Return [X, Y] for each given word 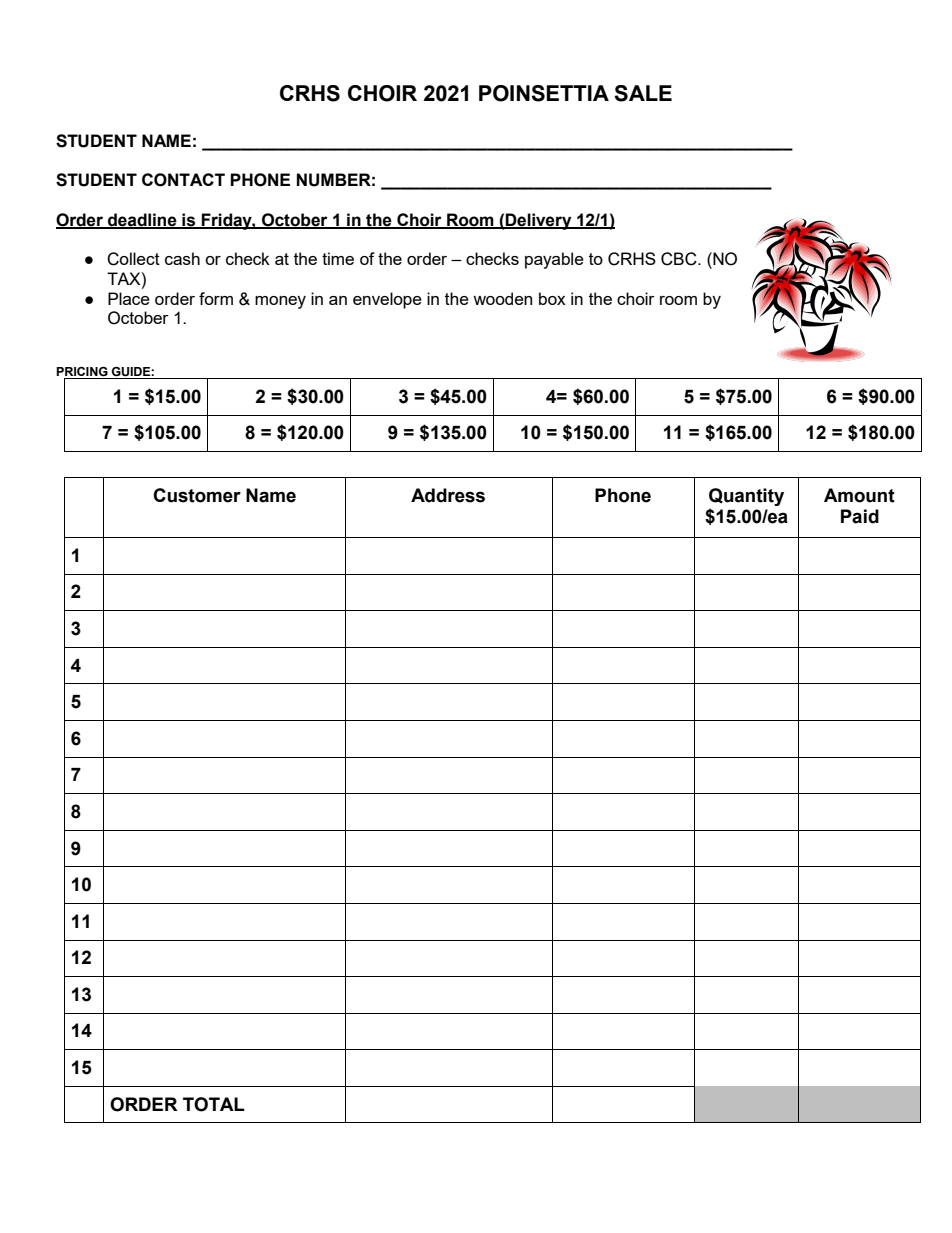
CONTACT [183, 180]
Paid [860, 516]
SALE [643, 93]
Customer [197, 495]
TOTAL [214, 1104]
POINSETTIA [544, 93]
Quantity [746, 497]
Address [448, 495]
